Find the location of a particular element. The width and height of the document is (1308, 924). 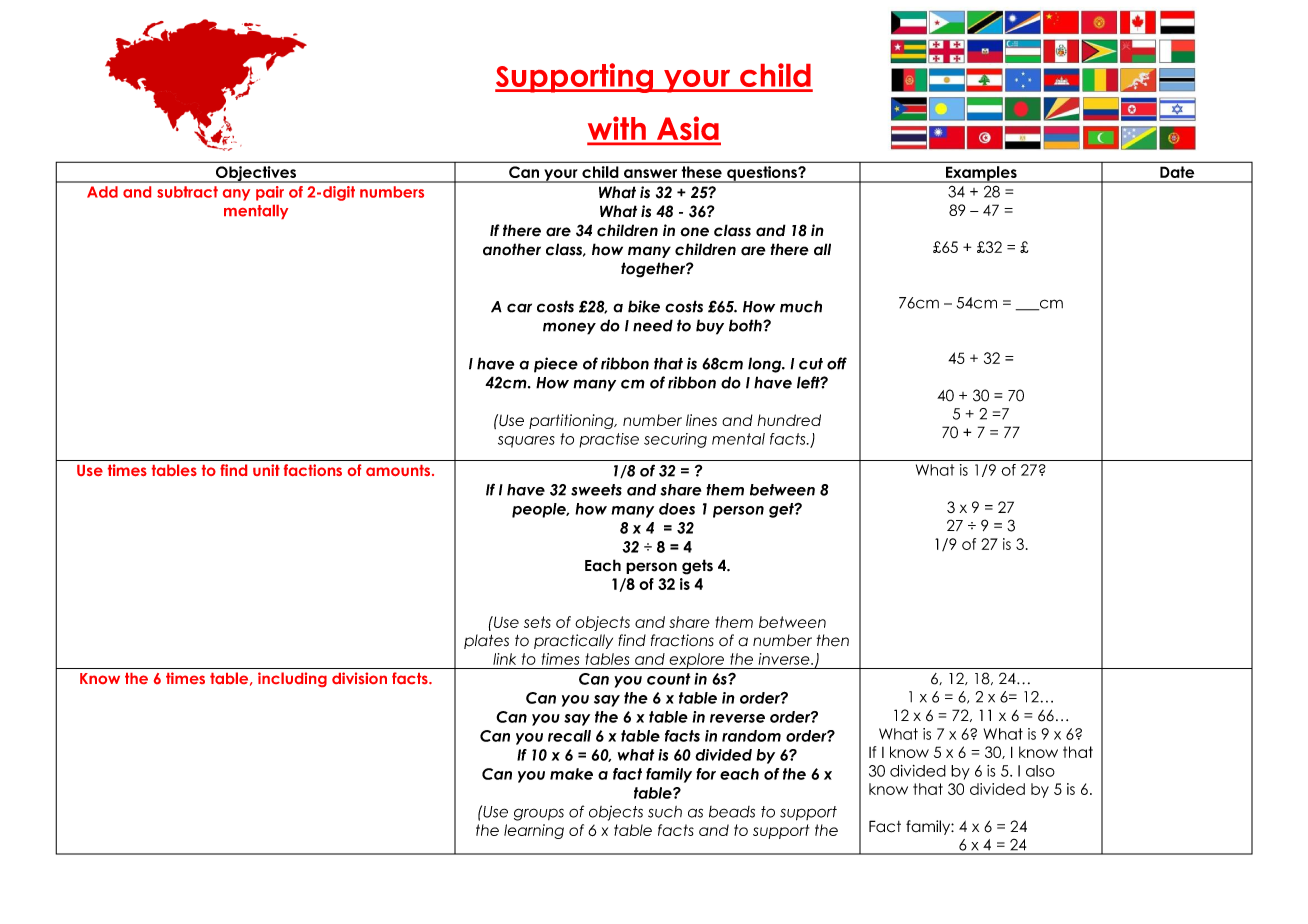

Examples is located at coordinates (981, 174).
